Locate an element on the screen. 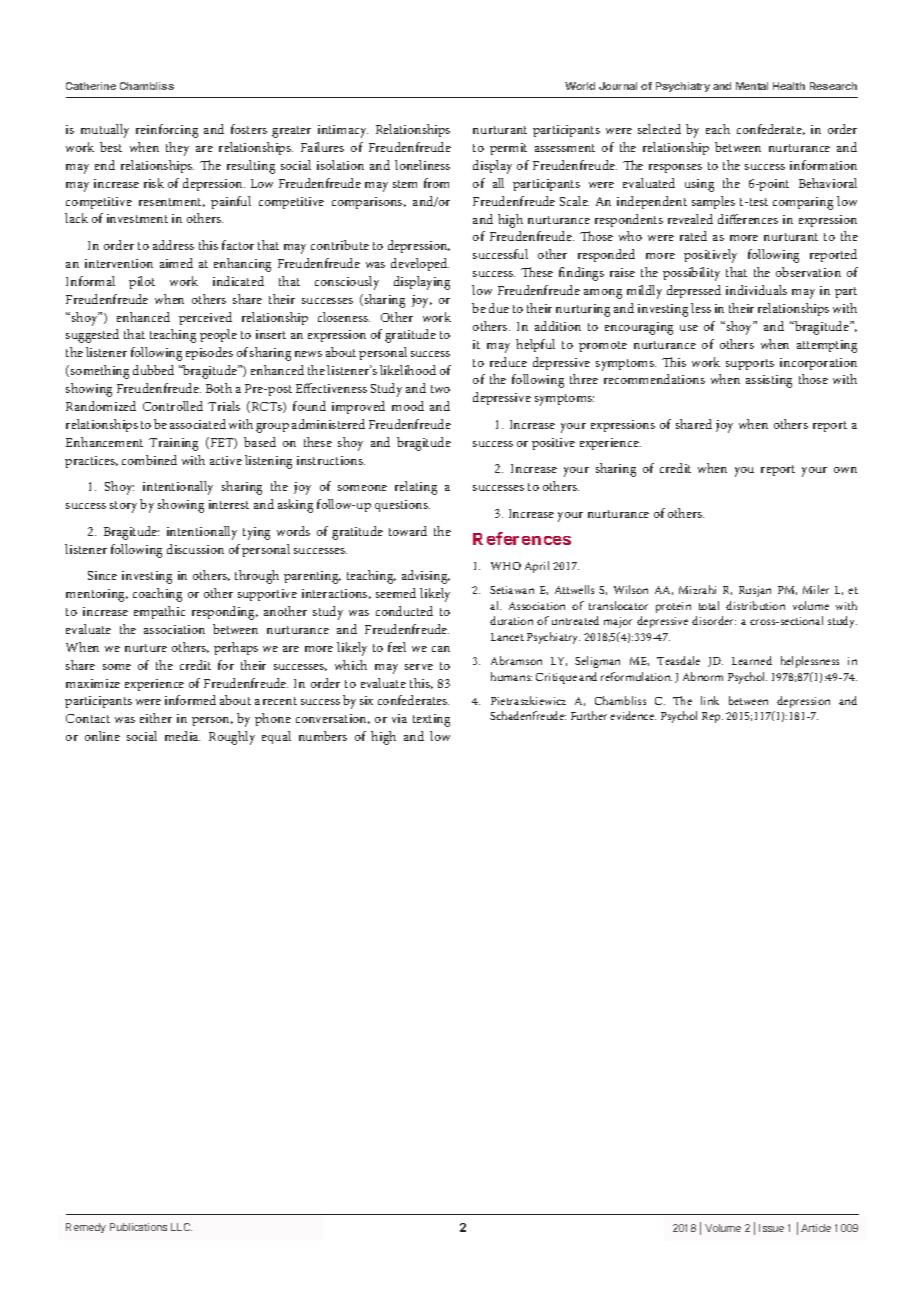  permit is located at coordinates (508, 149).
